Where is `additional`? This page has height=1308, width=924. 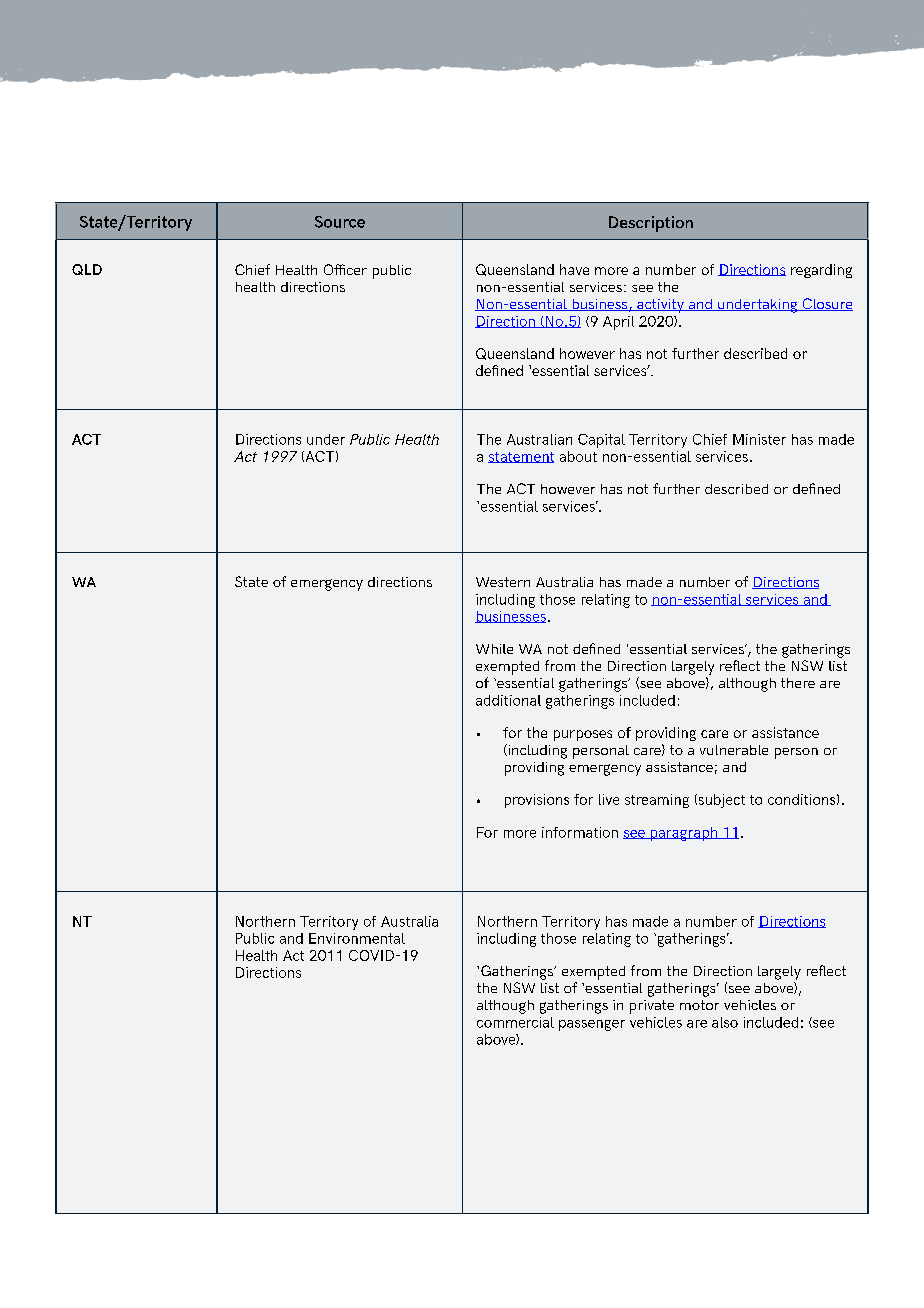
additional is located at coordinates (508, 700).
